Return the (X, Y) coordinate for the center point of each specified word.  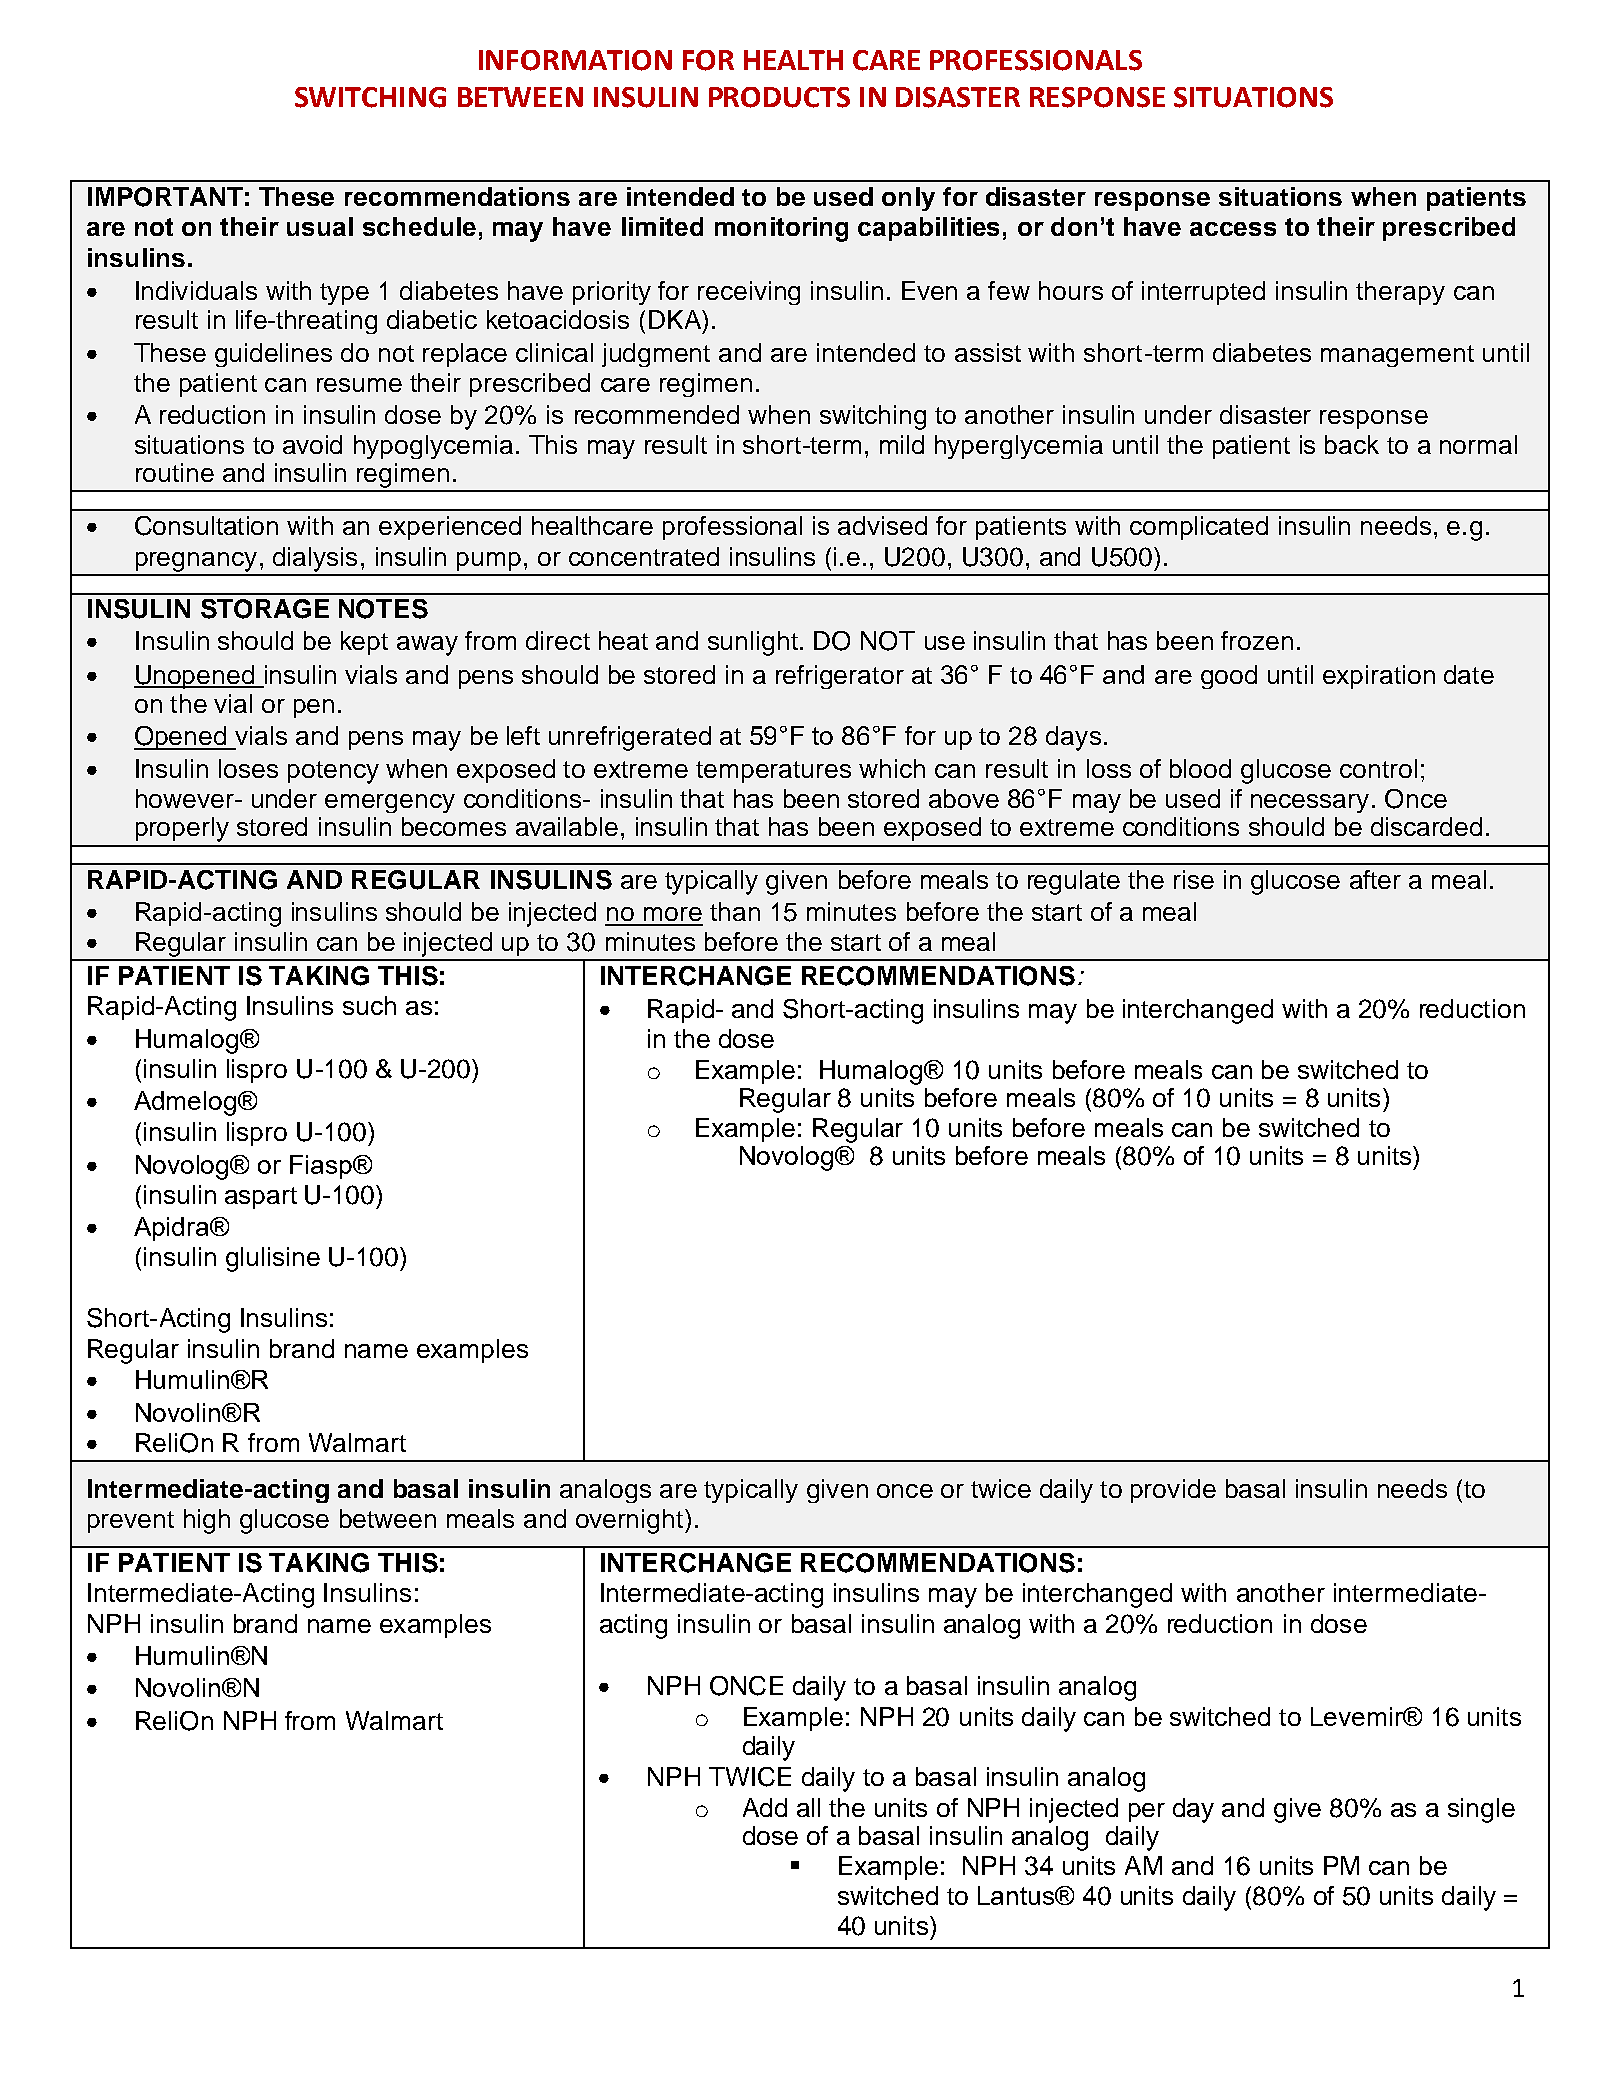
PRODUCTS (779, 97)
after (1375, 879)
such (369, 1005)
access (1233, 229)
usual (320, 226)
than (735, 911)
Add (765, 1807)
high (207, 1521)
